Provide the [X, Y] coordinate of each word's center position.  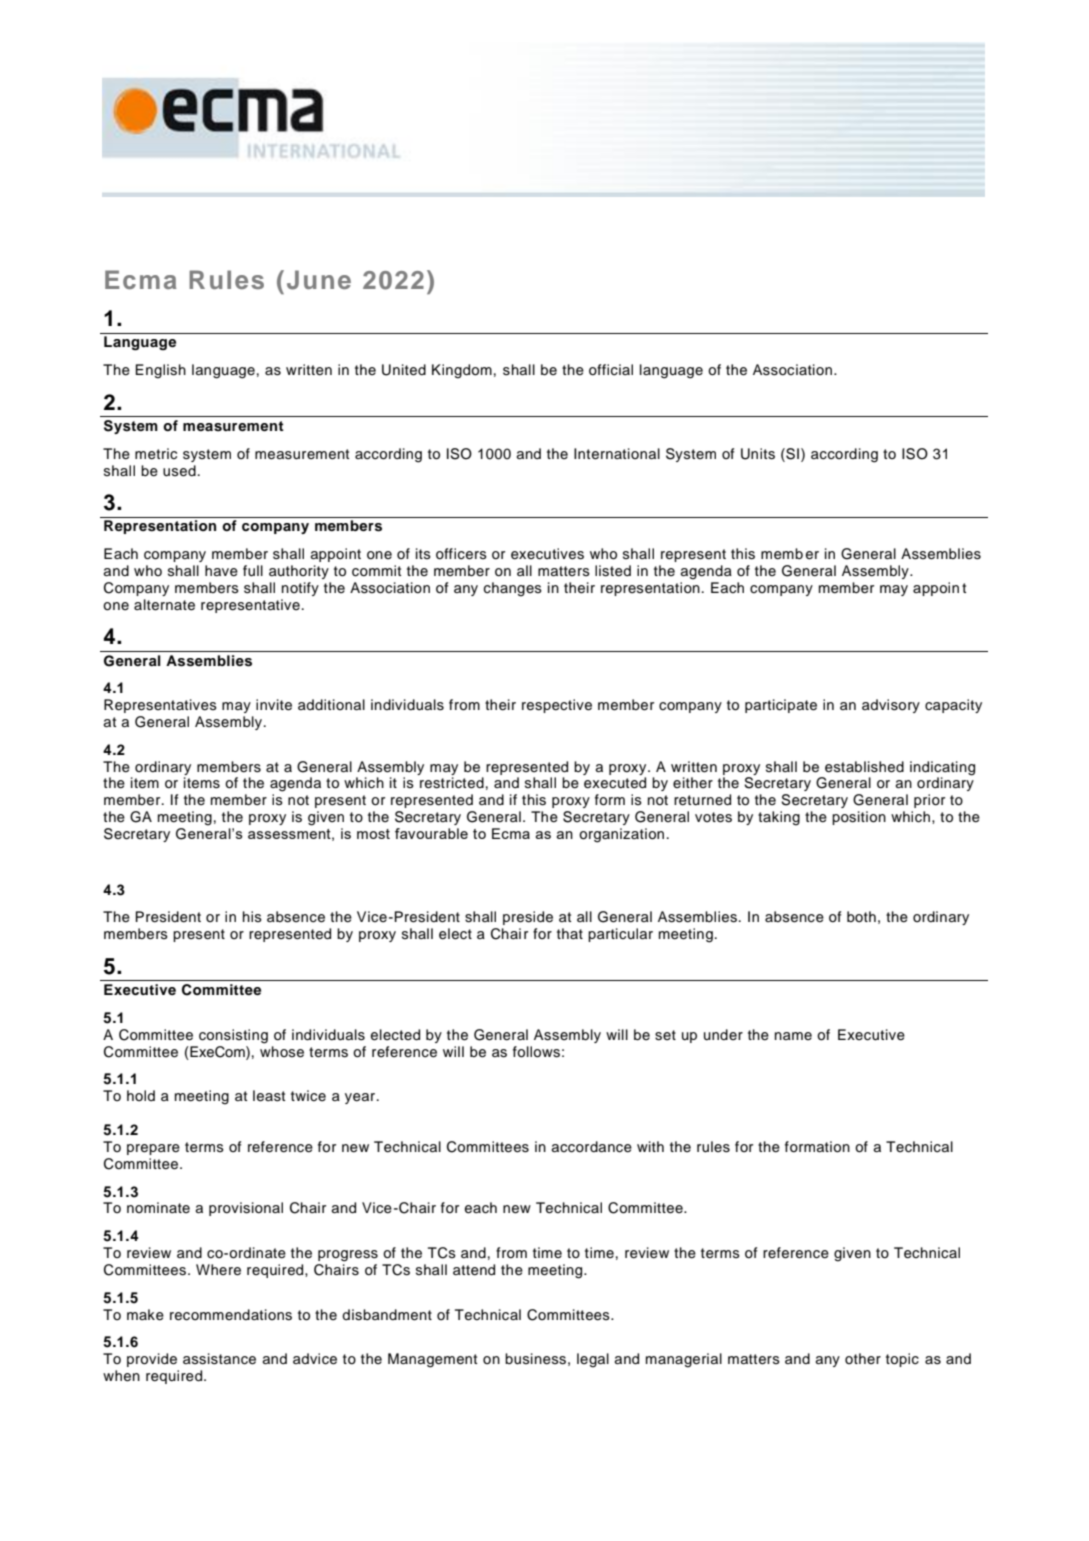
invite [274, 705]
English [160, 371]
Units [758, 454]
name [793, 1036]
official [611, 370]
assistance [219, 1359]
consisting [233, 1036]
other [863, 1358]
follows [536, 1052]
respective [557, 706]
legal [593, 1360]
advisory [891, 706]
